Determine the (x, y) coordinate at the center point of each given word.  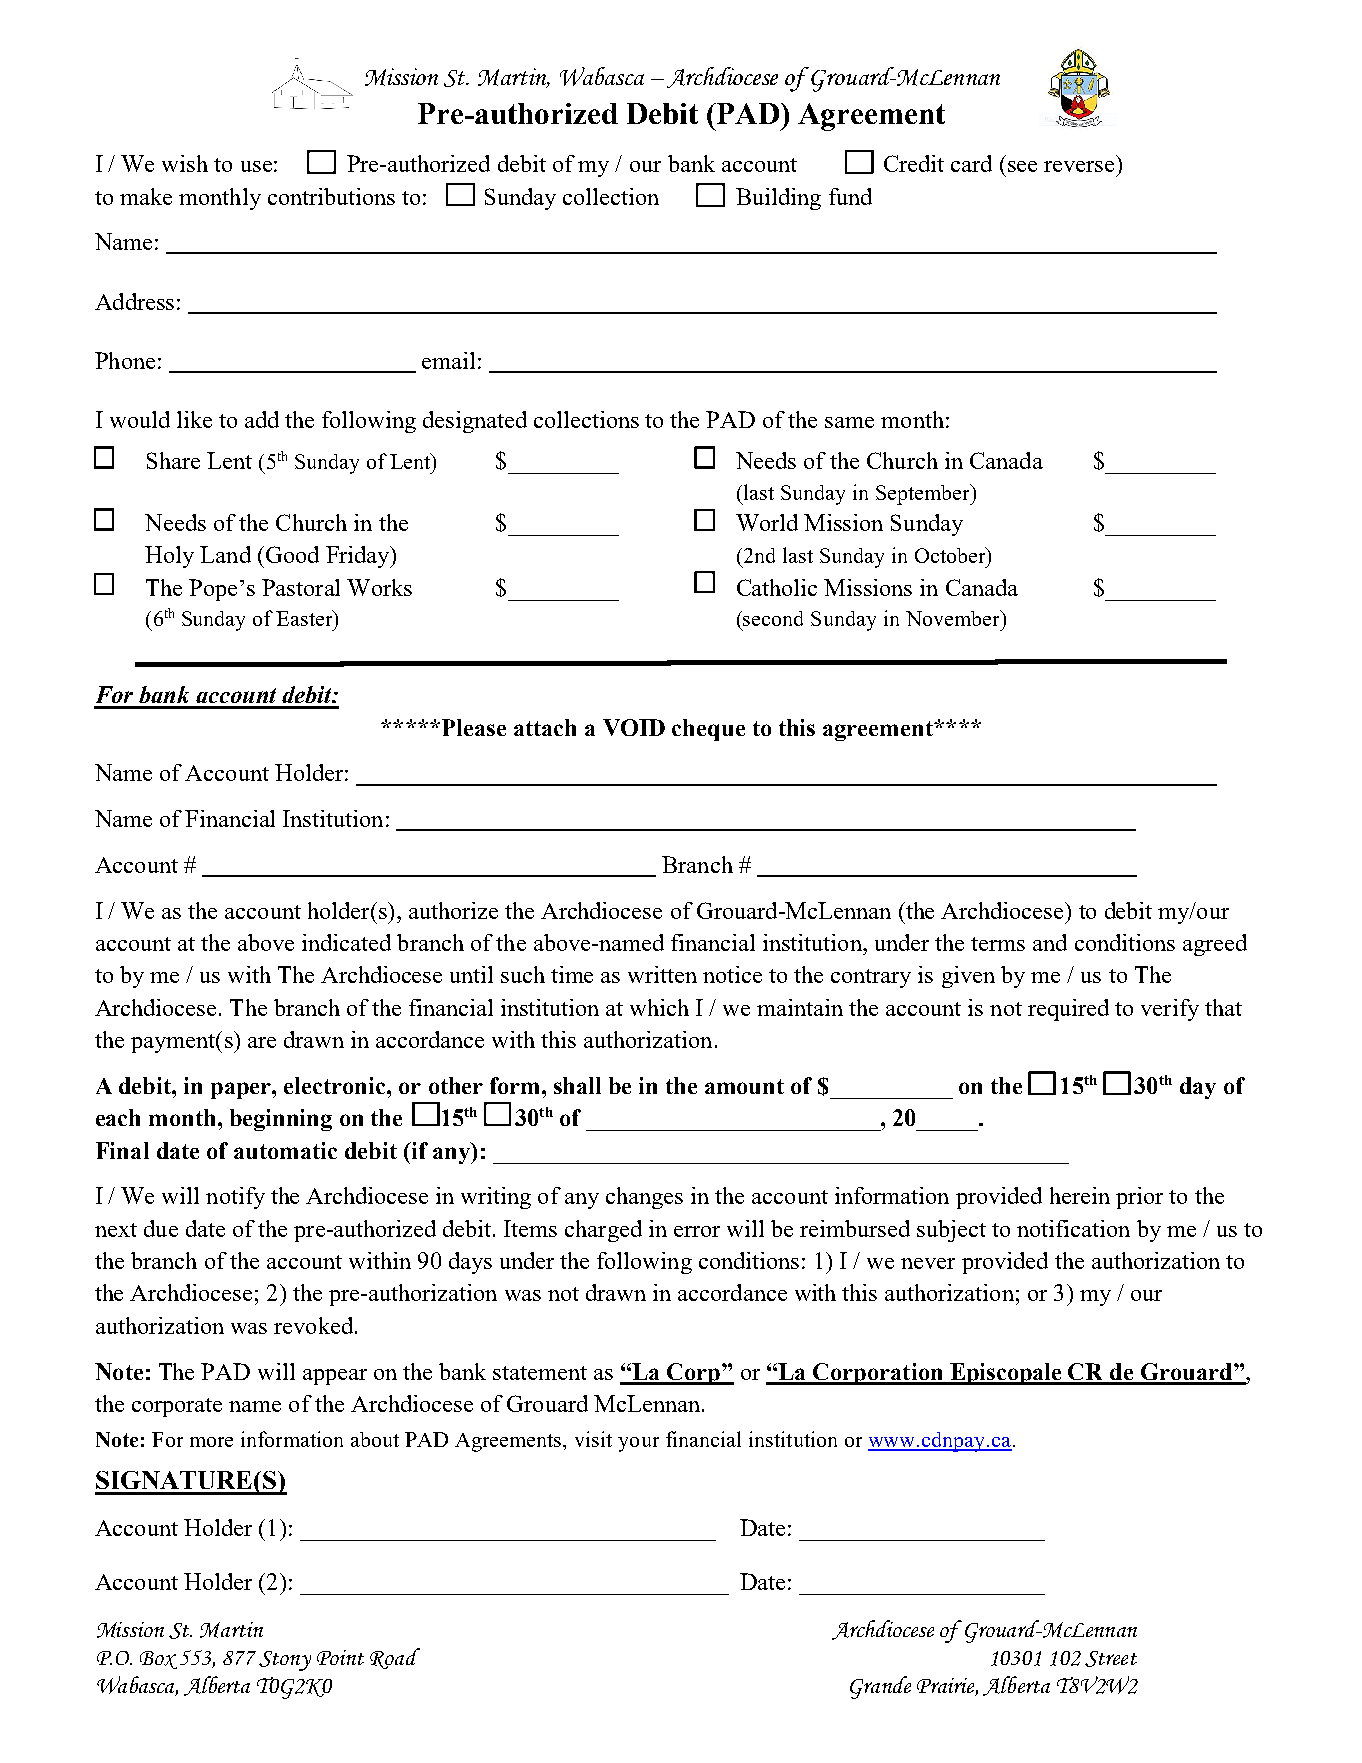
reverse (1079, 166)
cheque (708, 730)
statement (540, 1373)
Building (778, 199)
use (256, 166)
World (767, 522)
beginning (281, 1120)
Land (225, 554)
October (951, 555)
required (1068, 1010)
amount (744, 1086)
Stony (285, 1661)
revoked (315, 1325)
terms (998, 944)
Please (472, 727)
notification (1073, 1228)
